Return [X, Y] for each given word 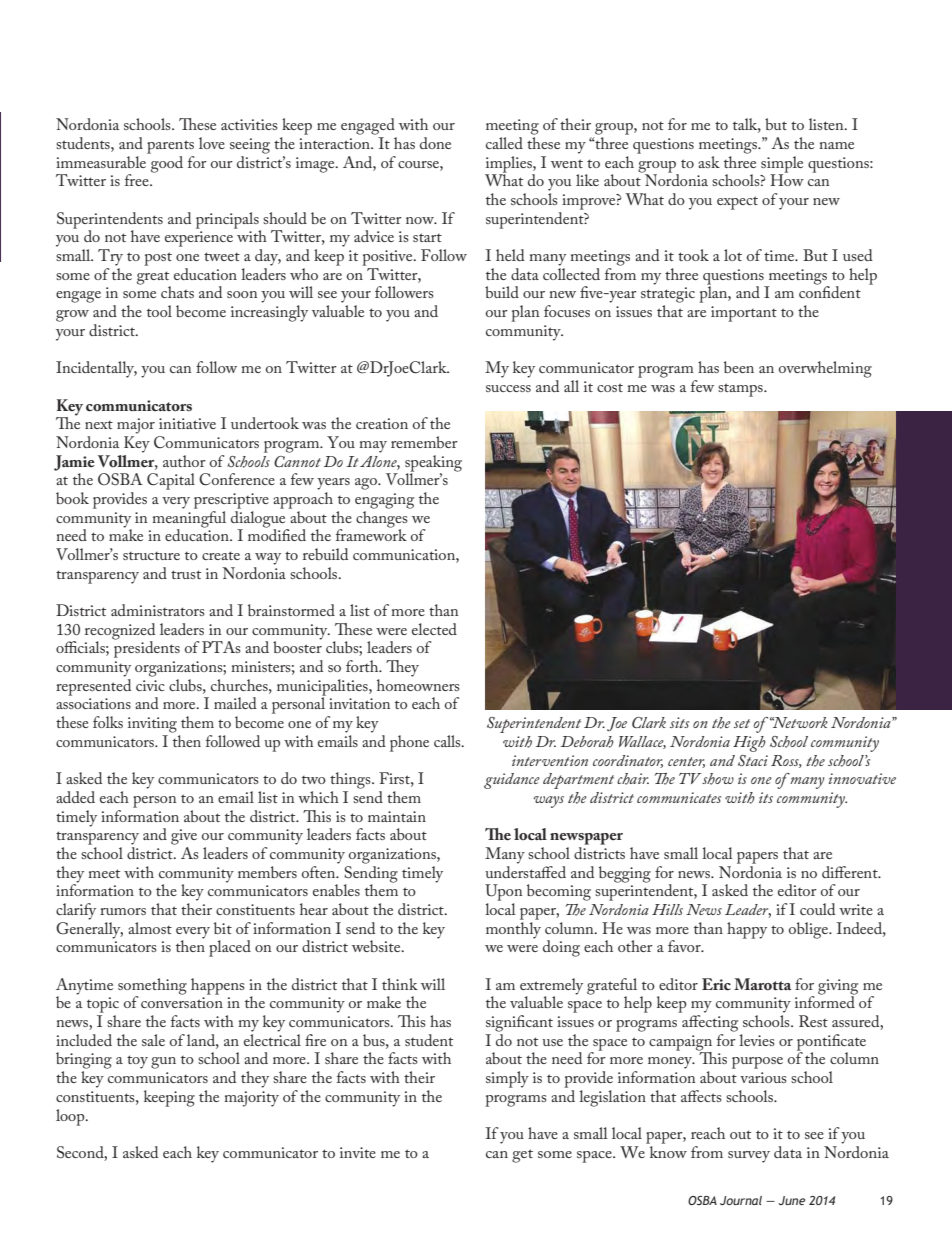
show [718, 779]
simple [782, 165]
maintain [397, 816]
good [166, 163]
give [184, 837]
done [435, 143]
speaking [433, 464]
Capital [171, 481]
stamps [741, 390]
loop [71, 1117]
